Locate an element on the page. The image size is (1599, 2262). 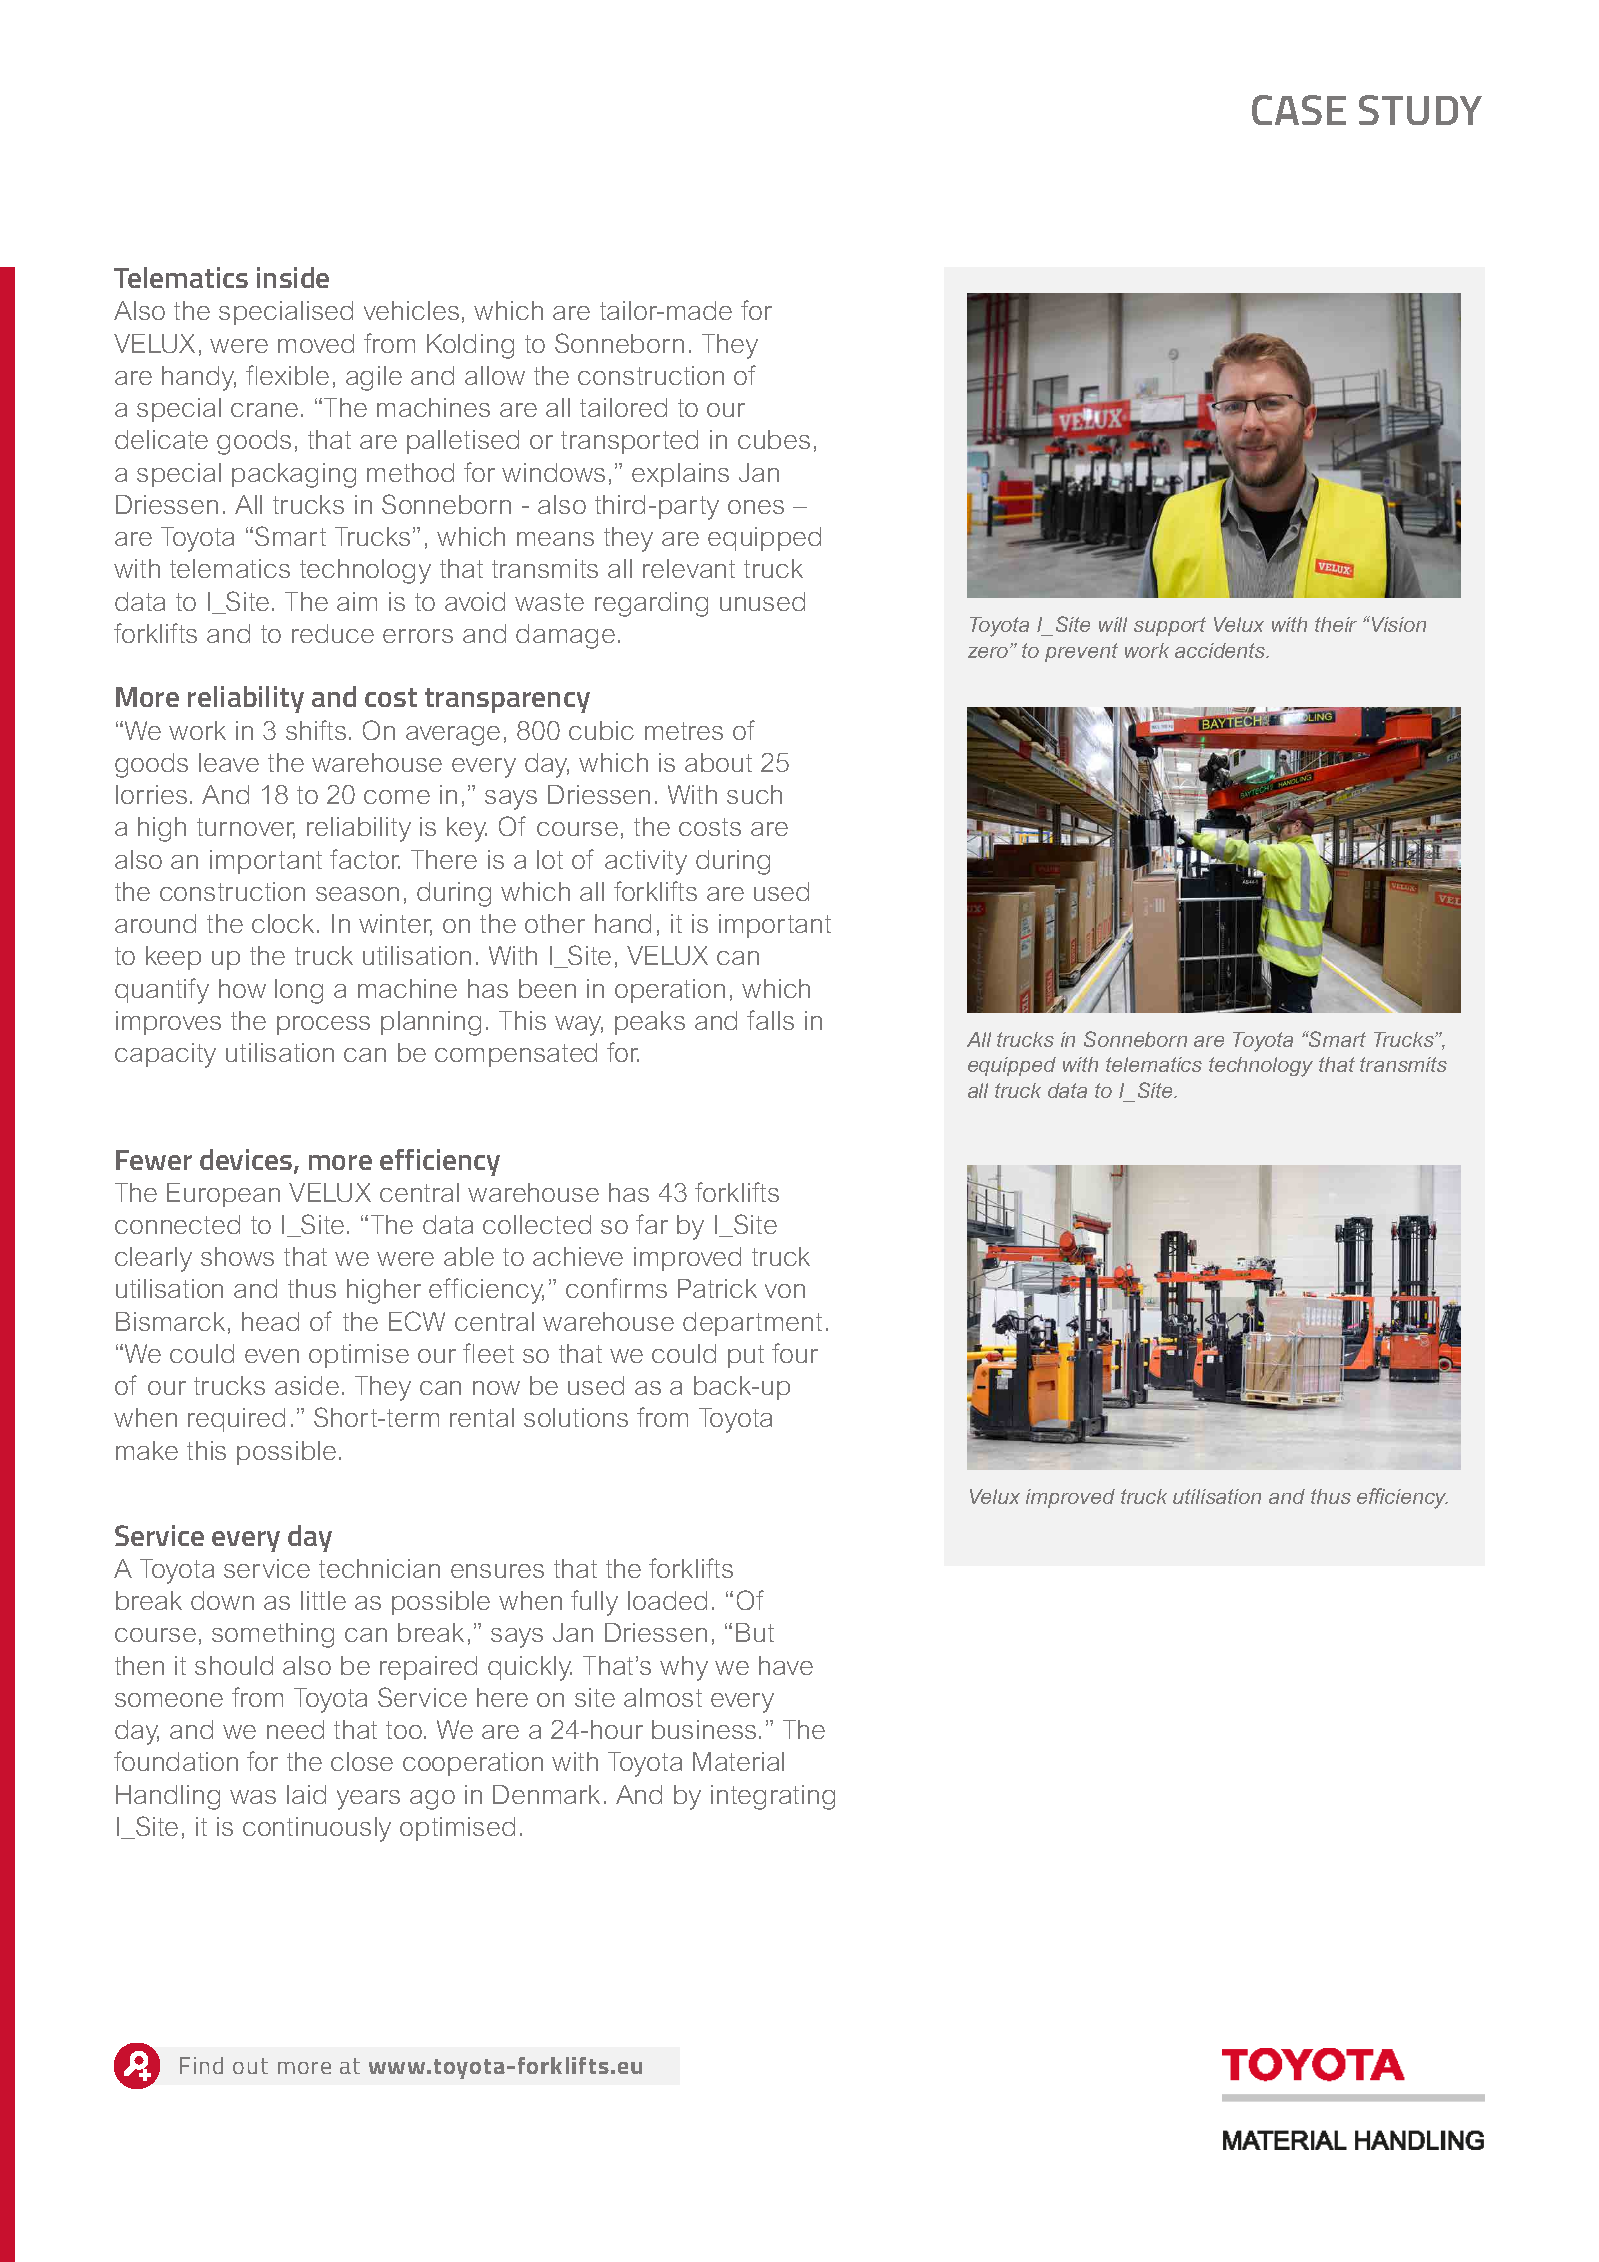
falls is located at coordinates (770, 1020).
